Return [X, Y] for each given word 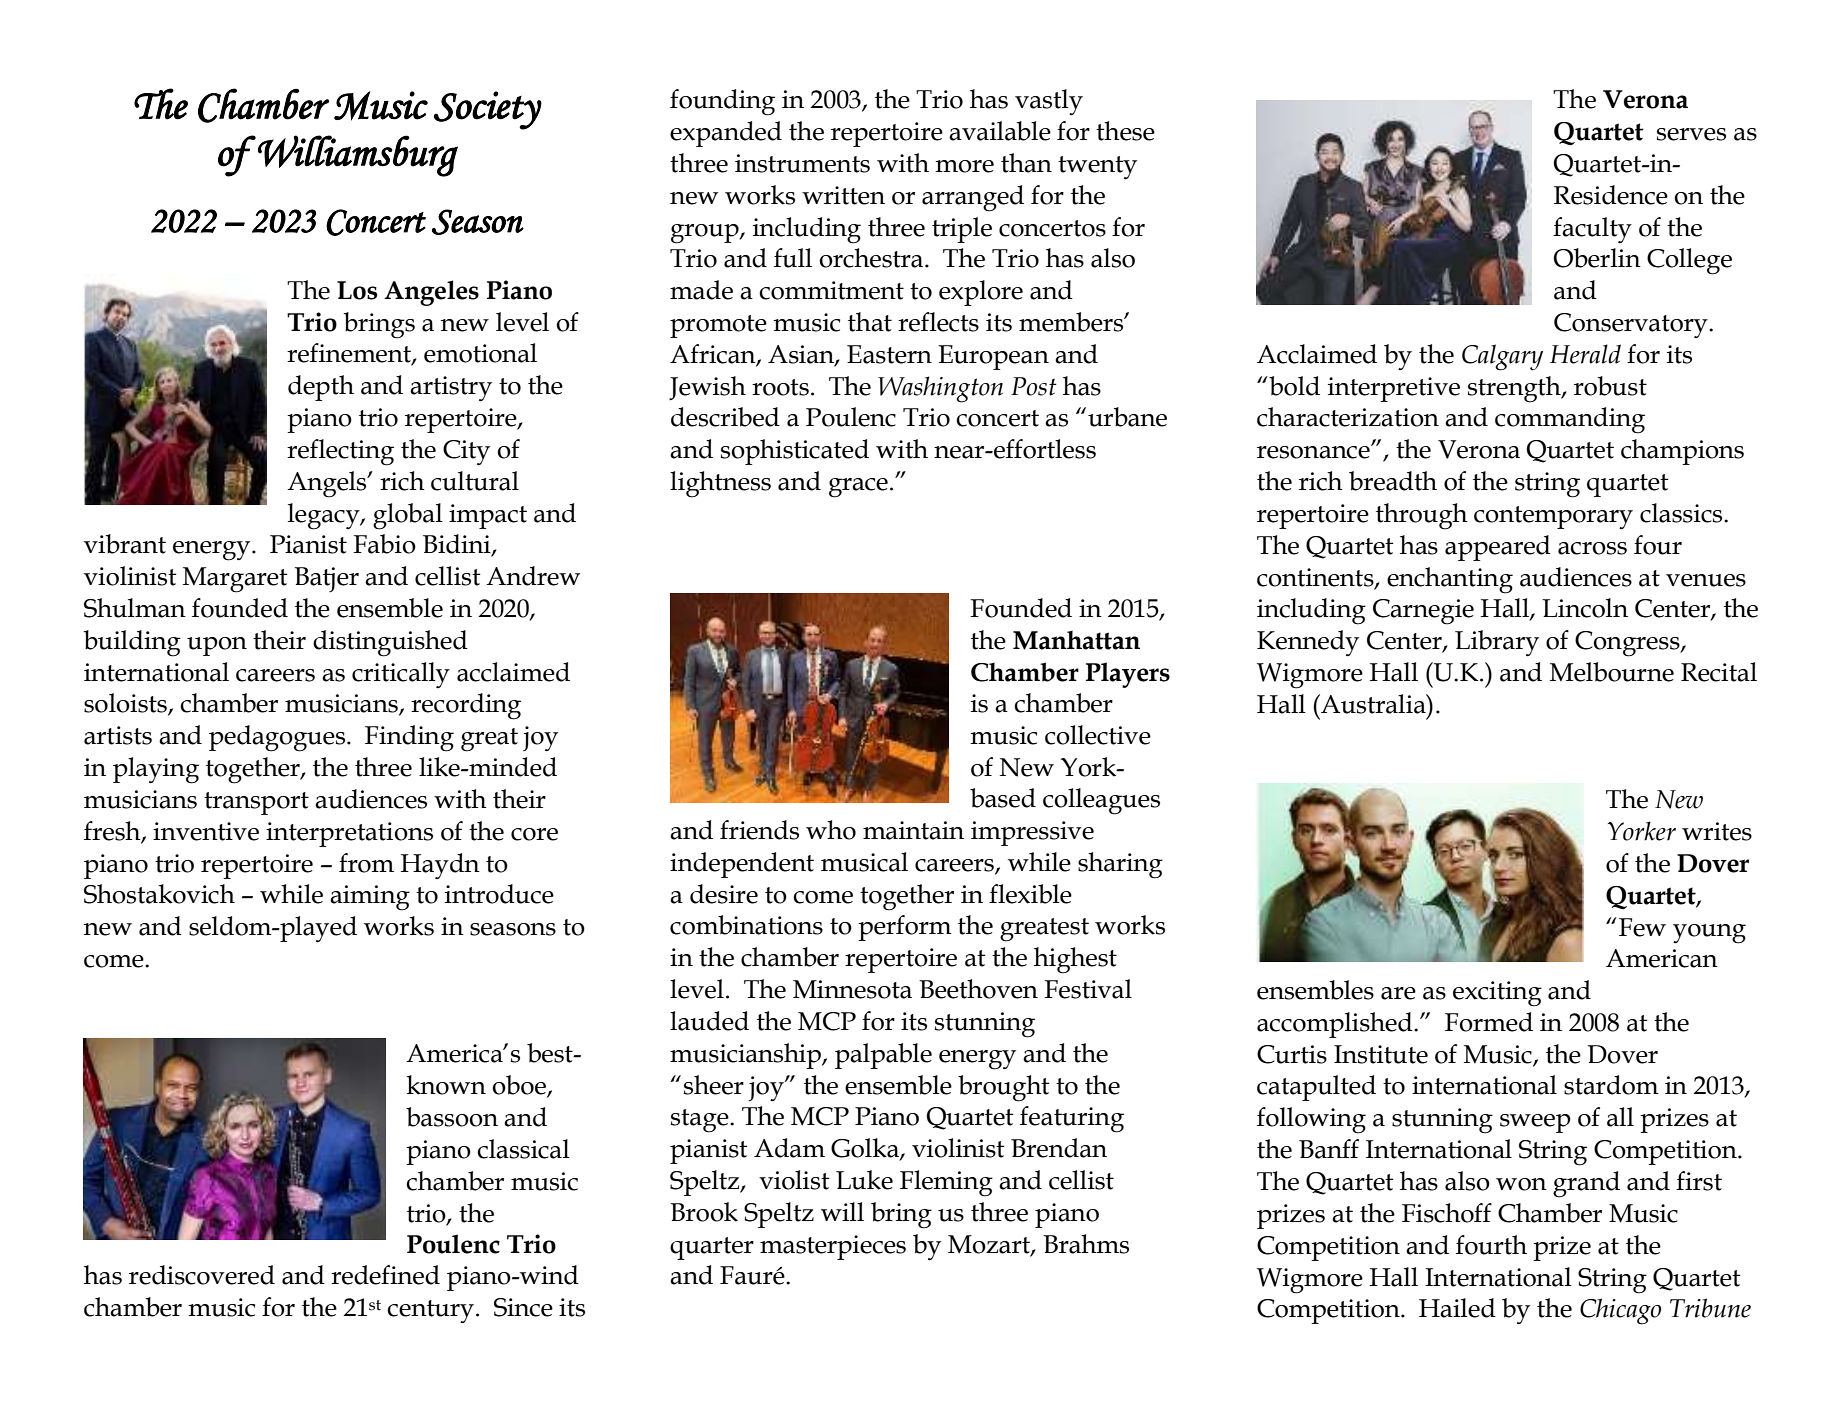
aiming [370, 898]
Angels [328, 484]
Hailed [1457, 1308]
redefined [385, 1275]
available [1000, 131]
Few [1642, 927]
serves [1691, 134]
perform [905, 928]
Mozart [990, 1245]
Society [488, 110]
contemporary [1553, 517]
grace [858, 488]
